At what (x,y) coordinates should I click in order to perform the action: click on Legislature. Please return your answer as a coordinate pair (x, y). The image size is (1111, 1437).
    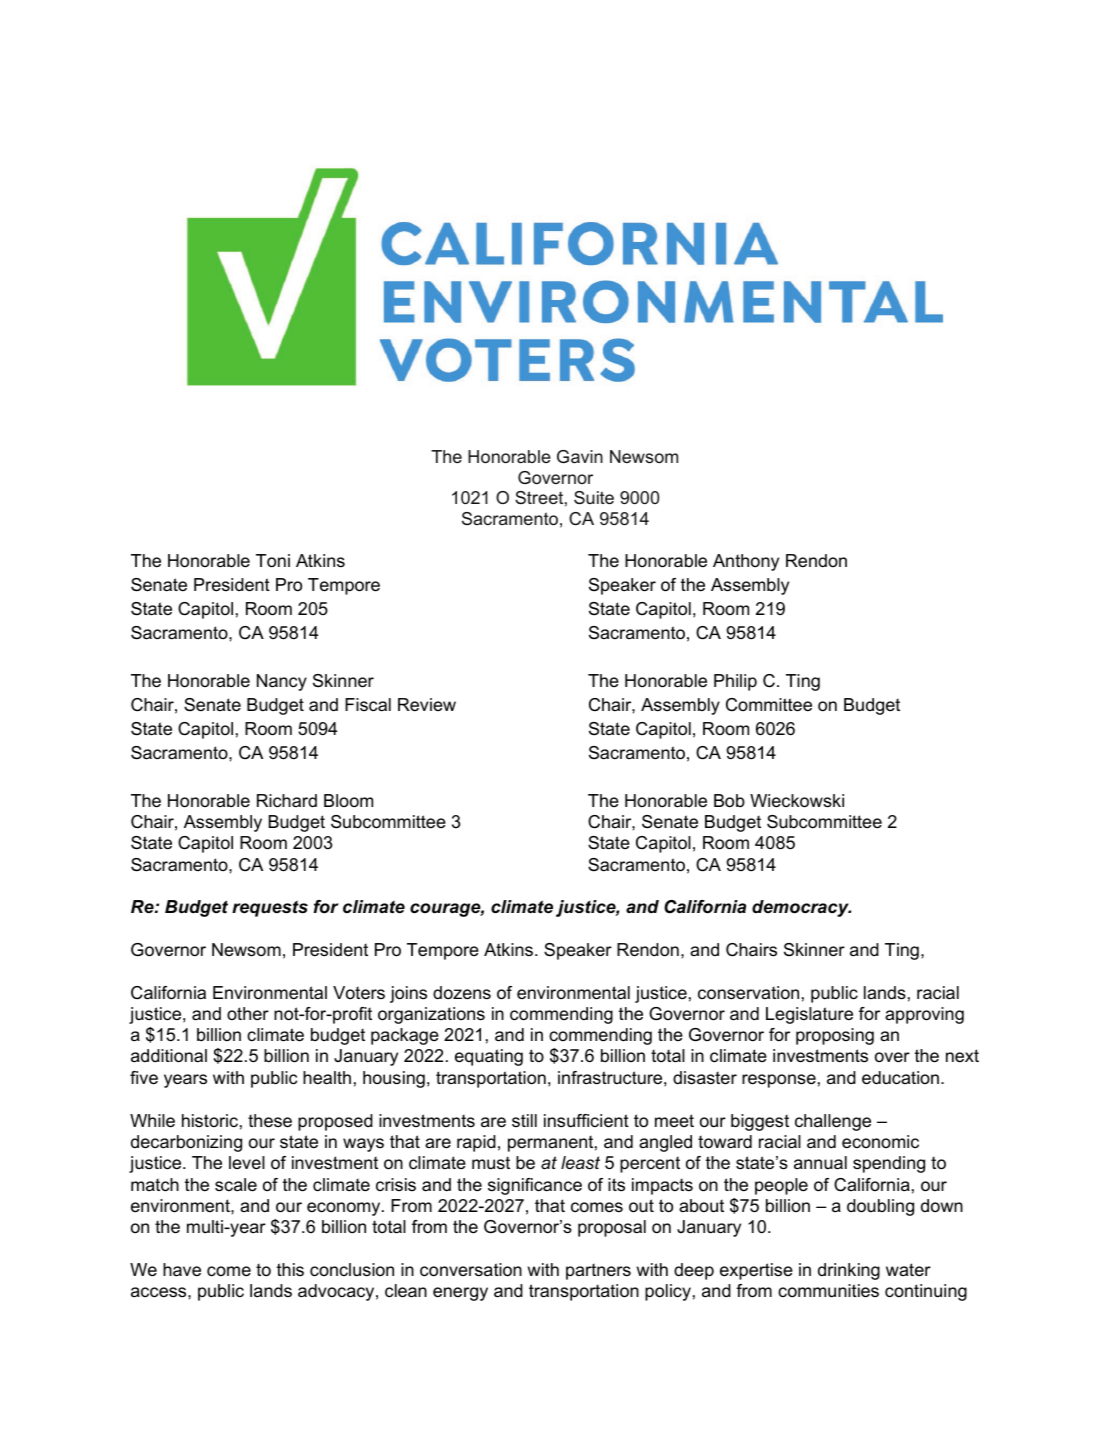
    Looking at the image, I should click on (809, 1015).
